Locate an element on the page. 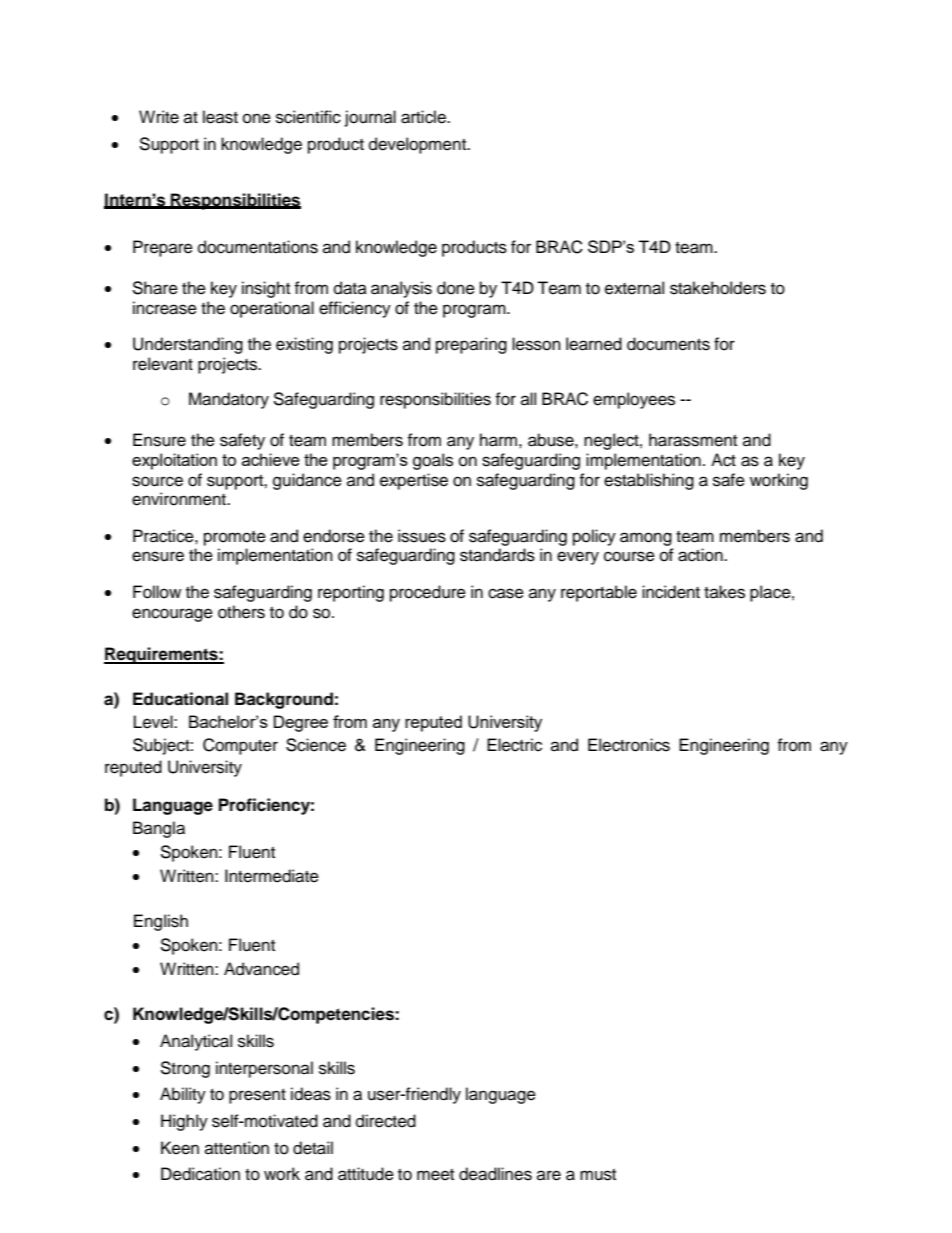 Image resolution: width=952 pixels, height=1233 pixels. procedure is located at coordinates (428, 593).
